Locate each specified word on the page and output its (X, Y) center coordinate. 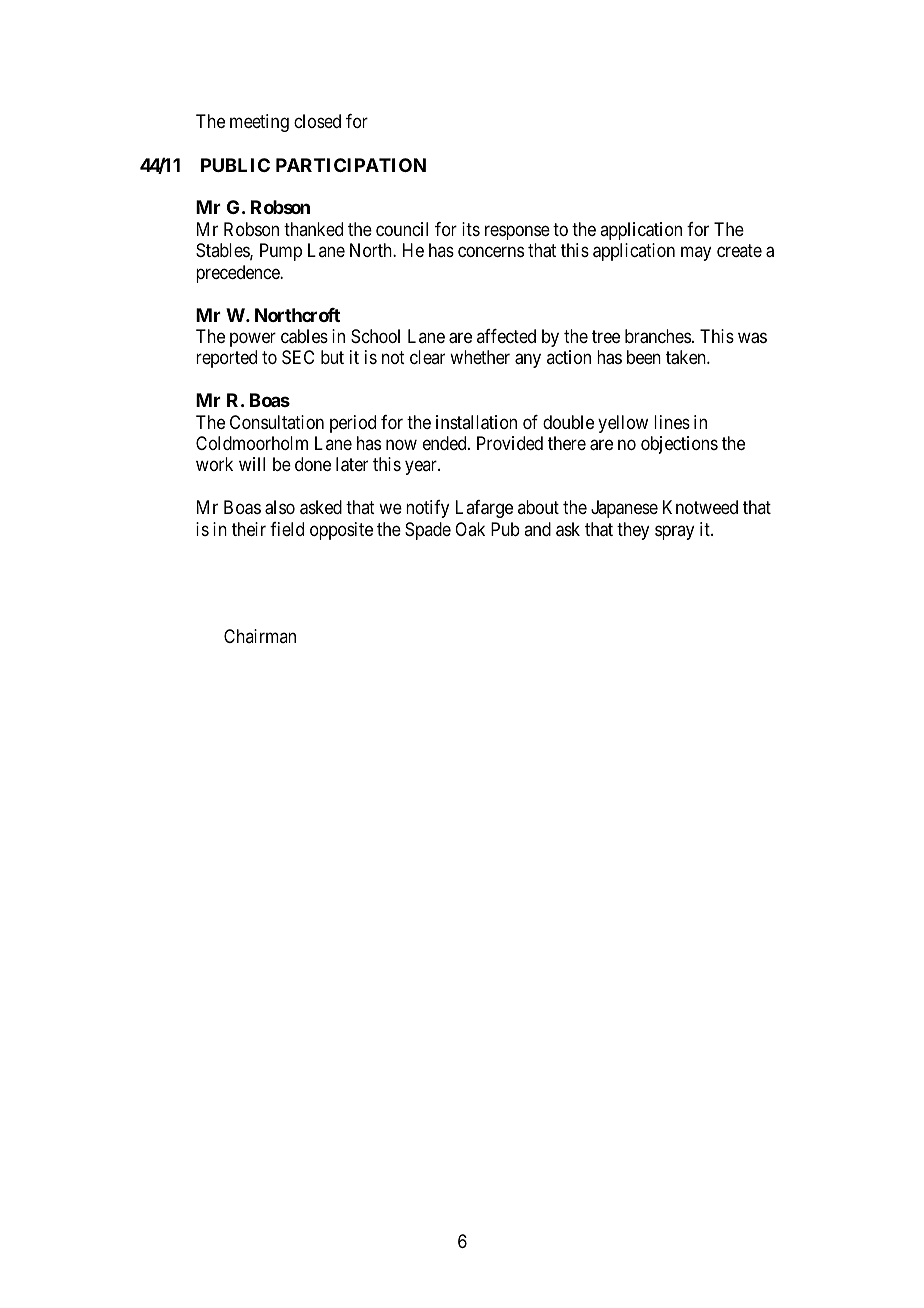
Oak (470, 529)
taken (687, 357)
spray (674, 532)
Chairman (260, 636)
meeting (259, 123)
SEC (298, 357)
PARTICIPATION (351, 165)
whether (480, 357)
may (696, 254)
